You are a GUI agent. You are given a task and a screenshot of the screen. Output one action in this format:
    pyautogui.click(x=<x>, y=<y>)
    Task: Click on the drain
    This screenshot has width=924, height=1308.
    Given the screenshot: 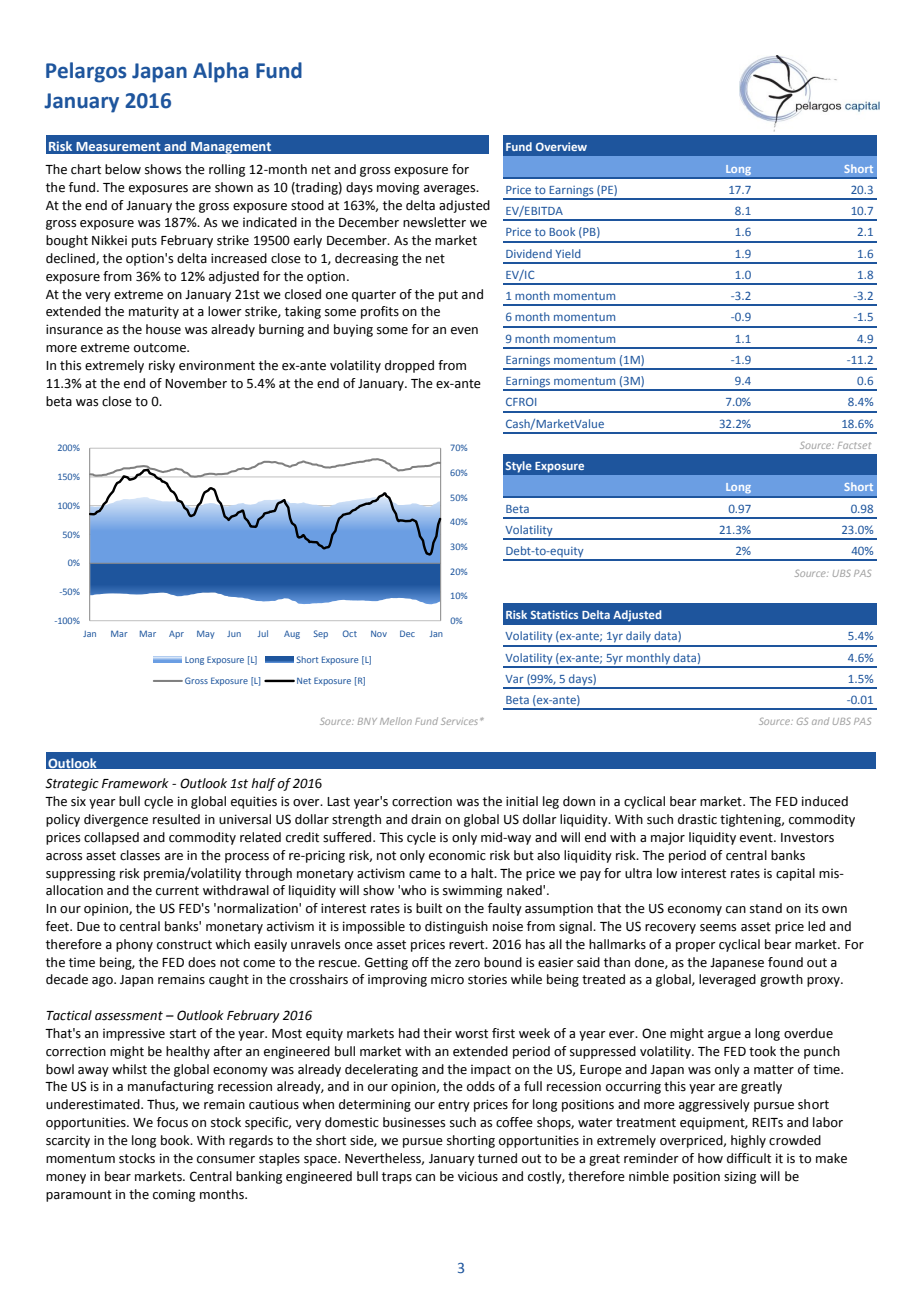 What is the action you would take?
    pyautogui.click(x=426, y=819)
